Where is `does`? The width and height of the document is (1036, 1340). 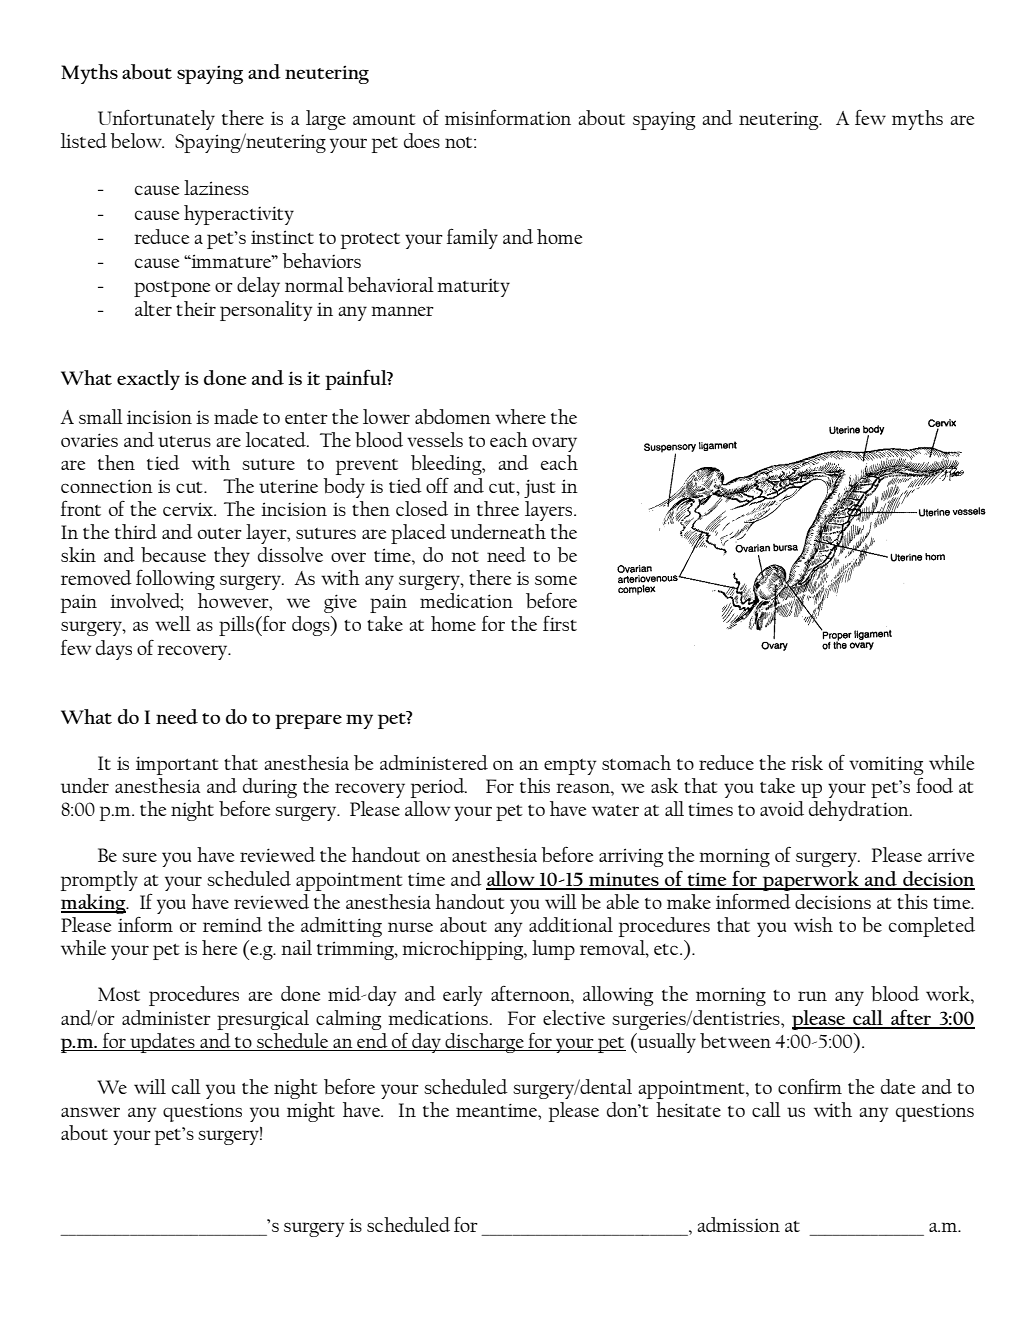
does is located at coordinates (422, 140).
